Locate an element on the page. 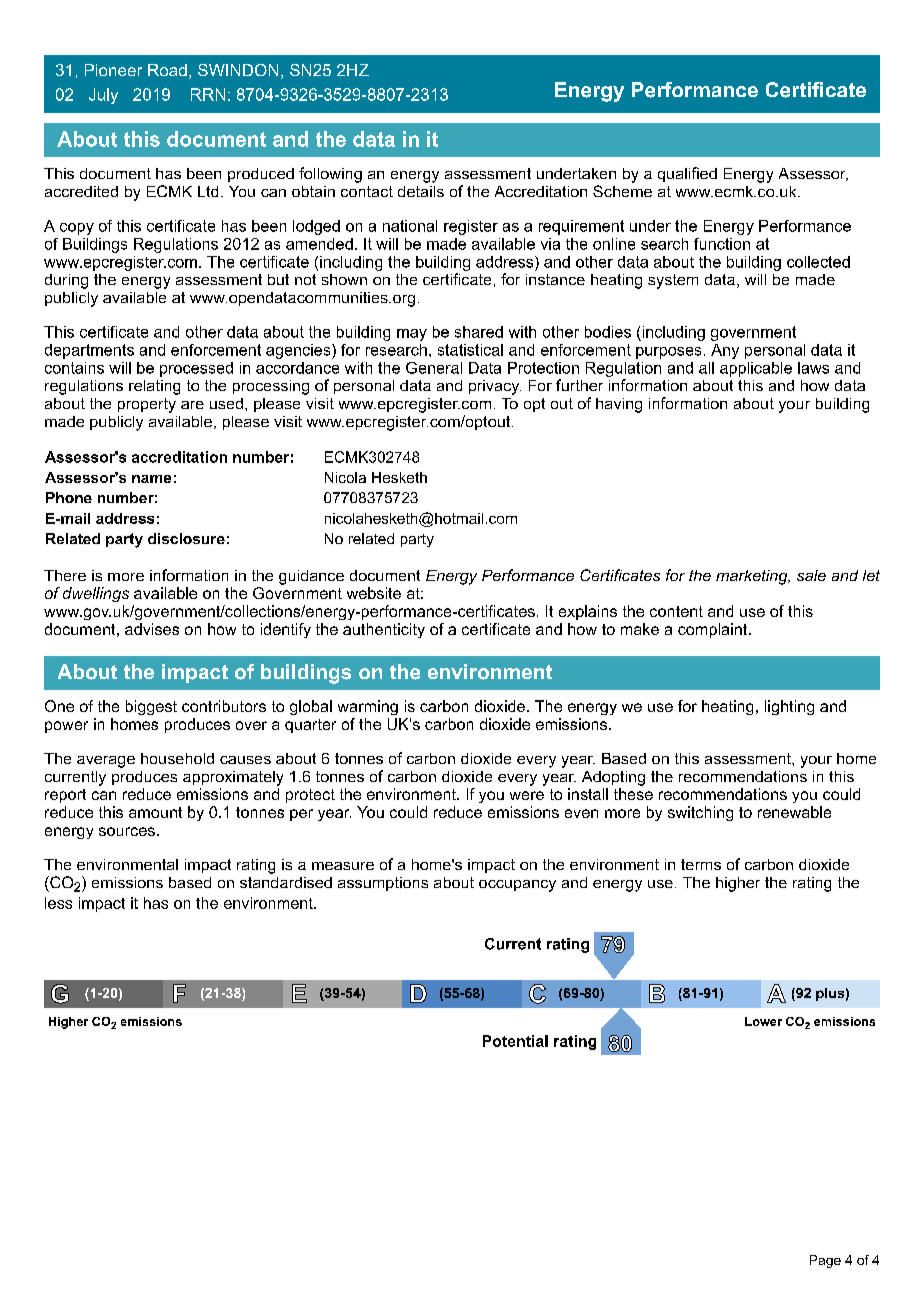 The width and height of the page is (924, 1308). lighting is located at coordinates (789, 707).
